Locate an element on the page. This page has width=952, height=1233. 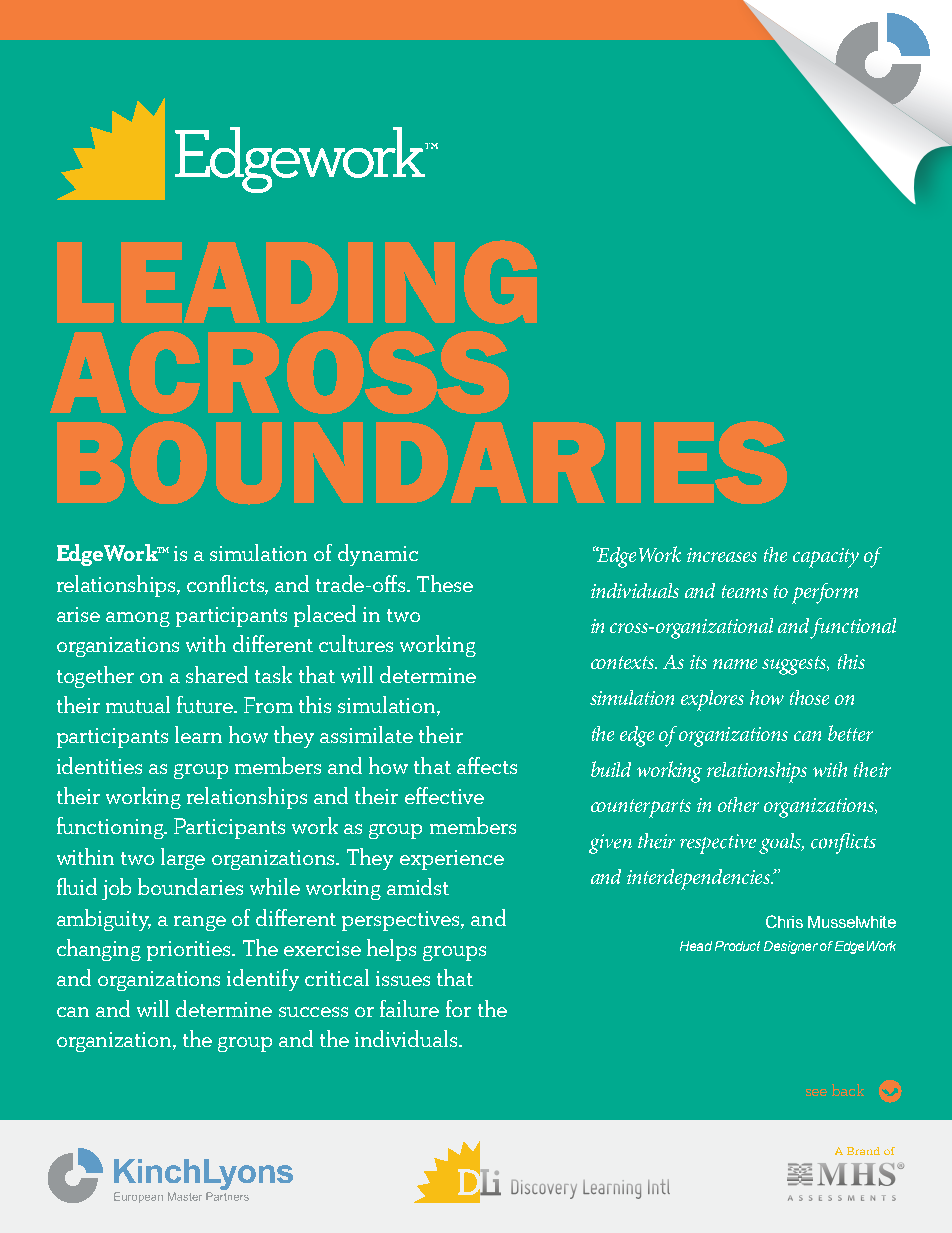
These is located at coordinates (445, 583).
